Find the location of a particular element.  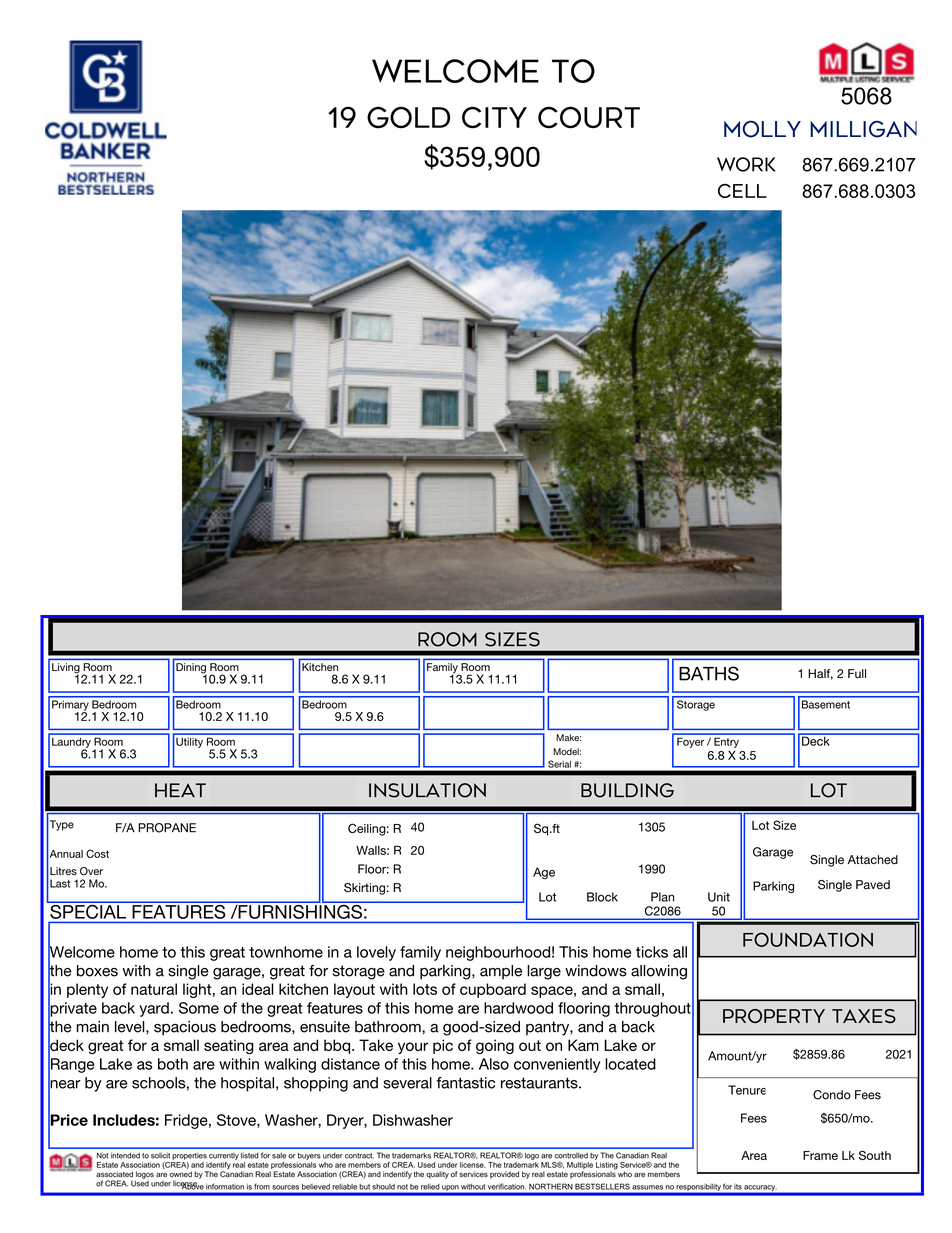

WORK is located at coordinates (746, 164).
